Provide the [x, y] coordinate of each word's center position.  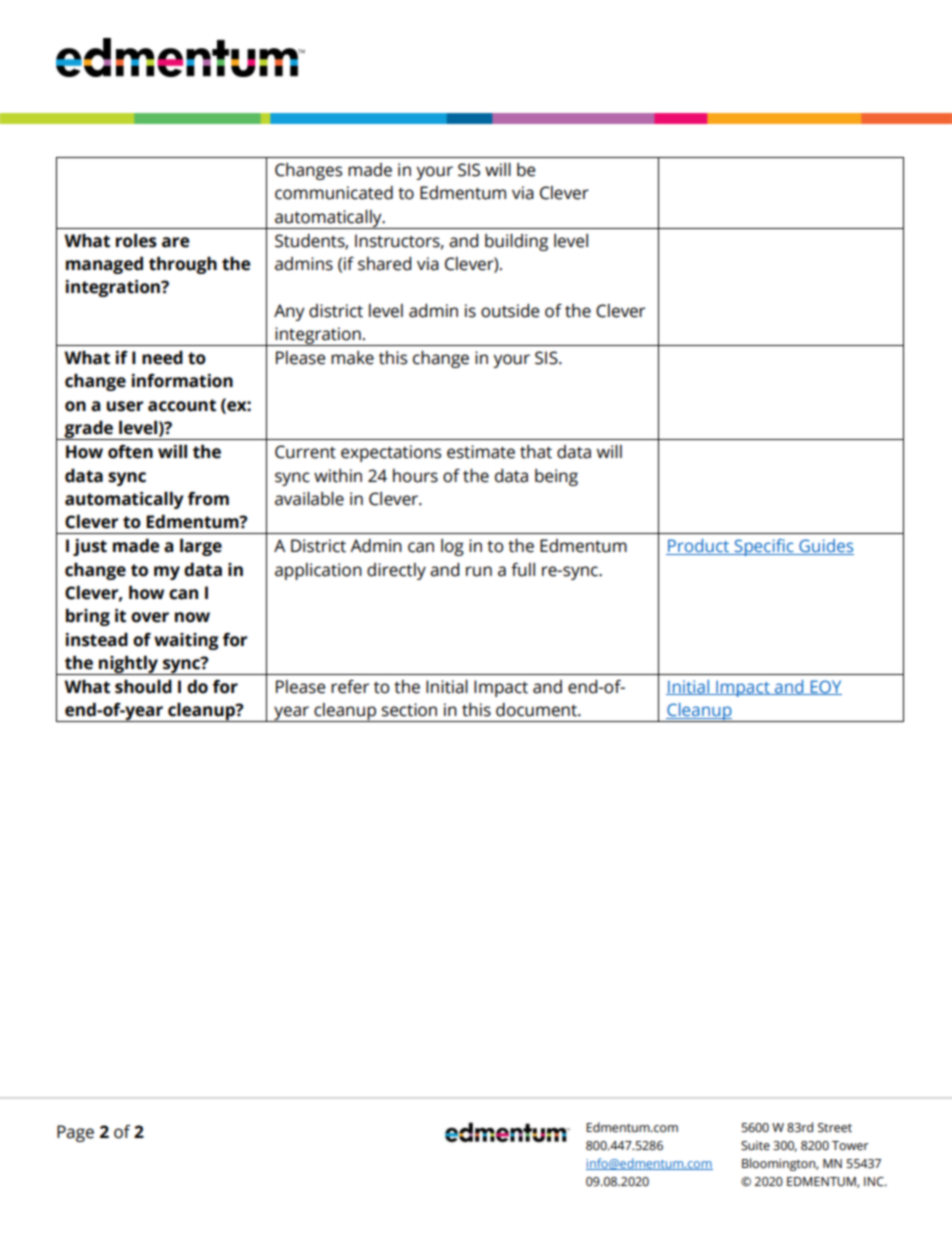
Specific [764, 547]
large [201, 547]
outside [510, 311]
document [537, 710]
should [143, 687]
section [409, 710]
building [516, 242]
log [452, 547]
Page [75, 1133]
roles [136, 241]
